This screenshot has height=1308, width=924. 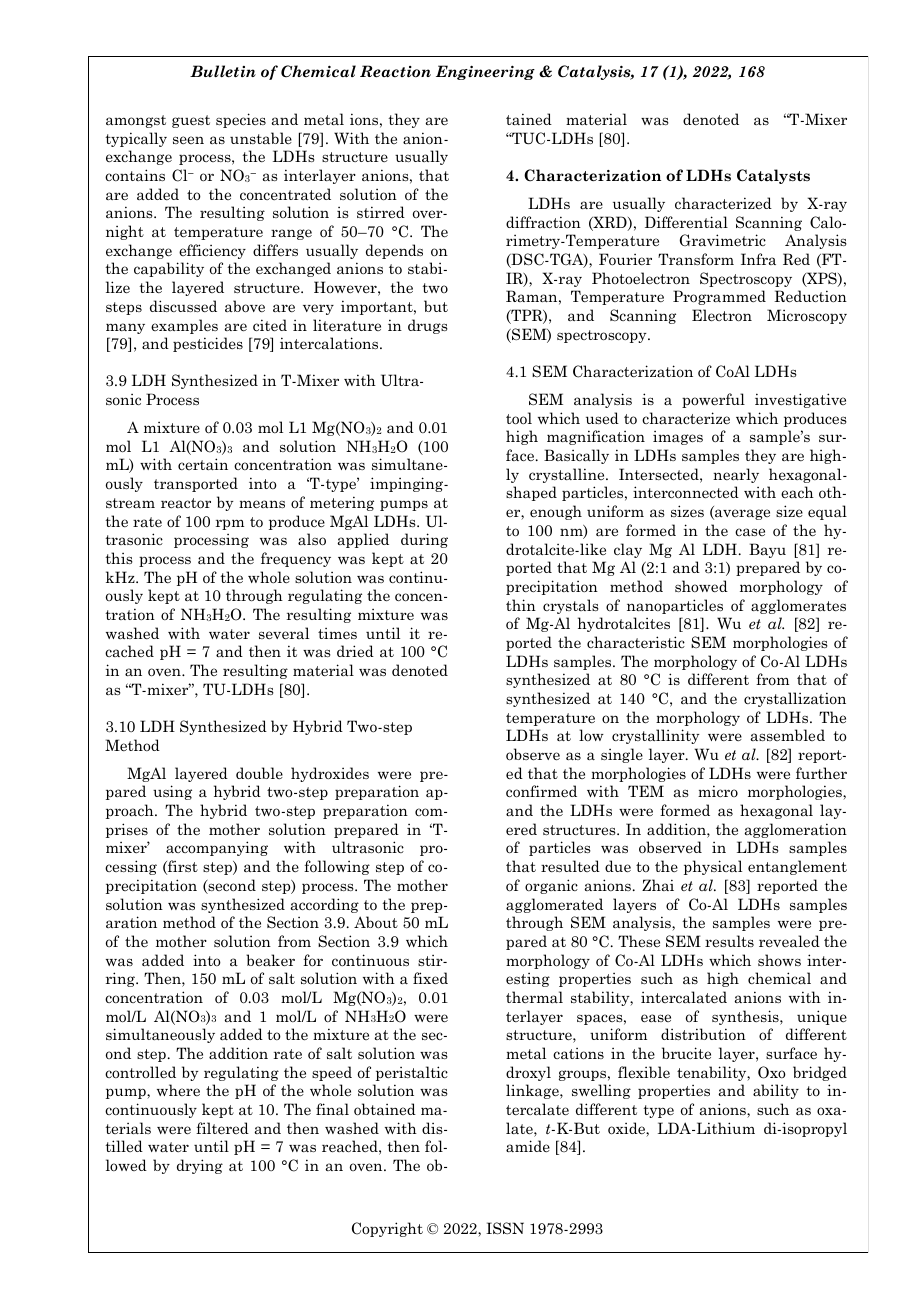 What do you see at coordinates (713, 400) in the screenshot?
I see `powerful` at bounding box center [713, 400].
